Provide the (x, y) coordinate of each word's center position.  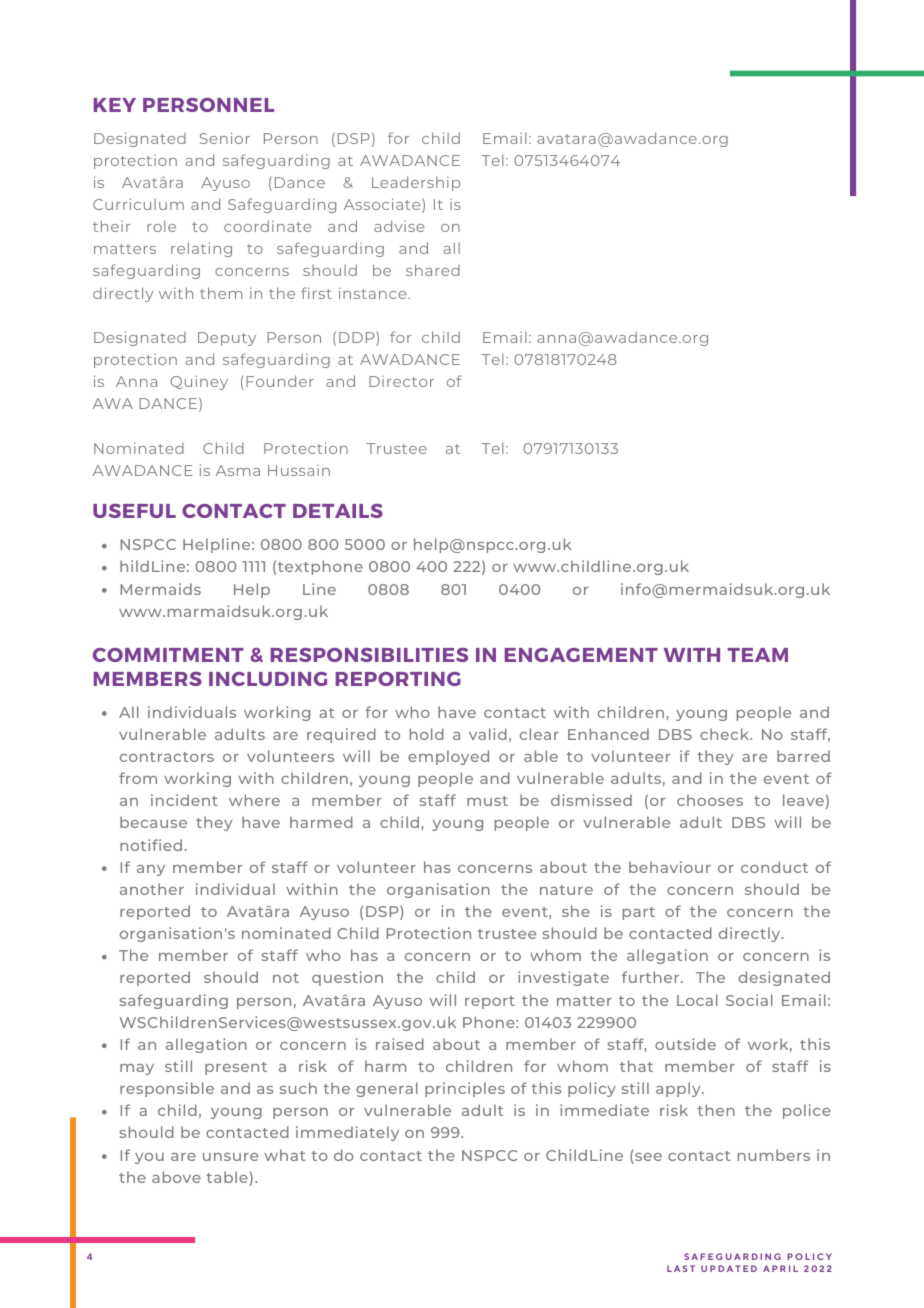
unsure (230, 1157)
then (716, 1110)
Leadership (416, 183)
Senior (225, 138)
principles (465, 1089)
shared (433, 270)
